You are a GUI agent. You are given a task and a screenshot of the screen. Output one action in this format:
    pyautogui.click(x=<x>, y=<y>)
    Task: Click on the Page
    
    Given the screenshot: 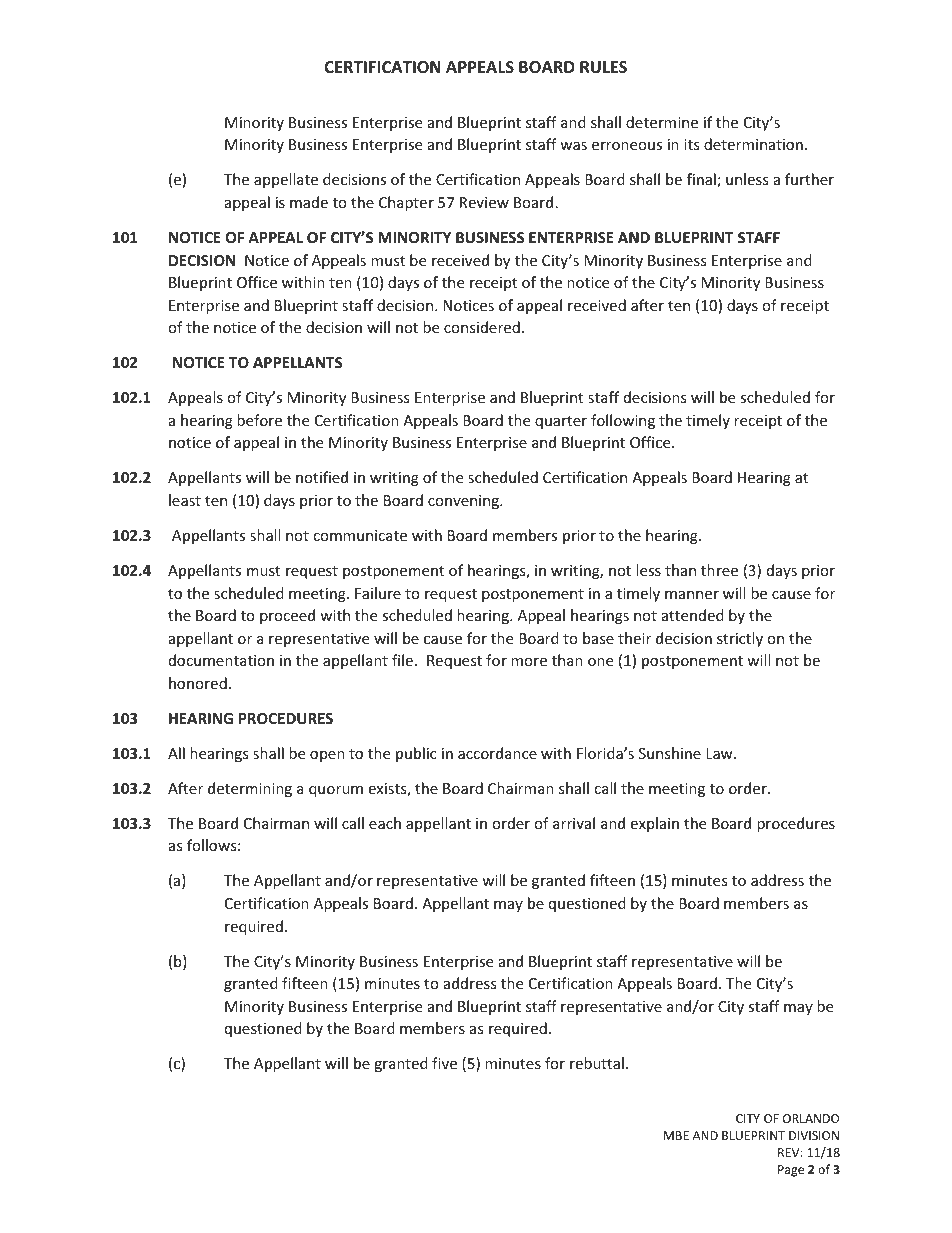 What is the action you would take?
    pyautogui.click(x=791, y=1171)
